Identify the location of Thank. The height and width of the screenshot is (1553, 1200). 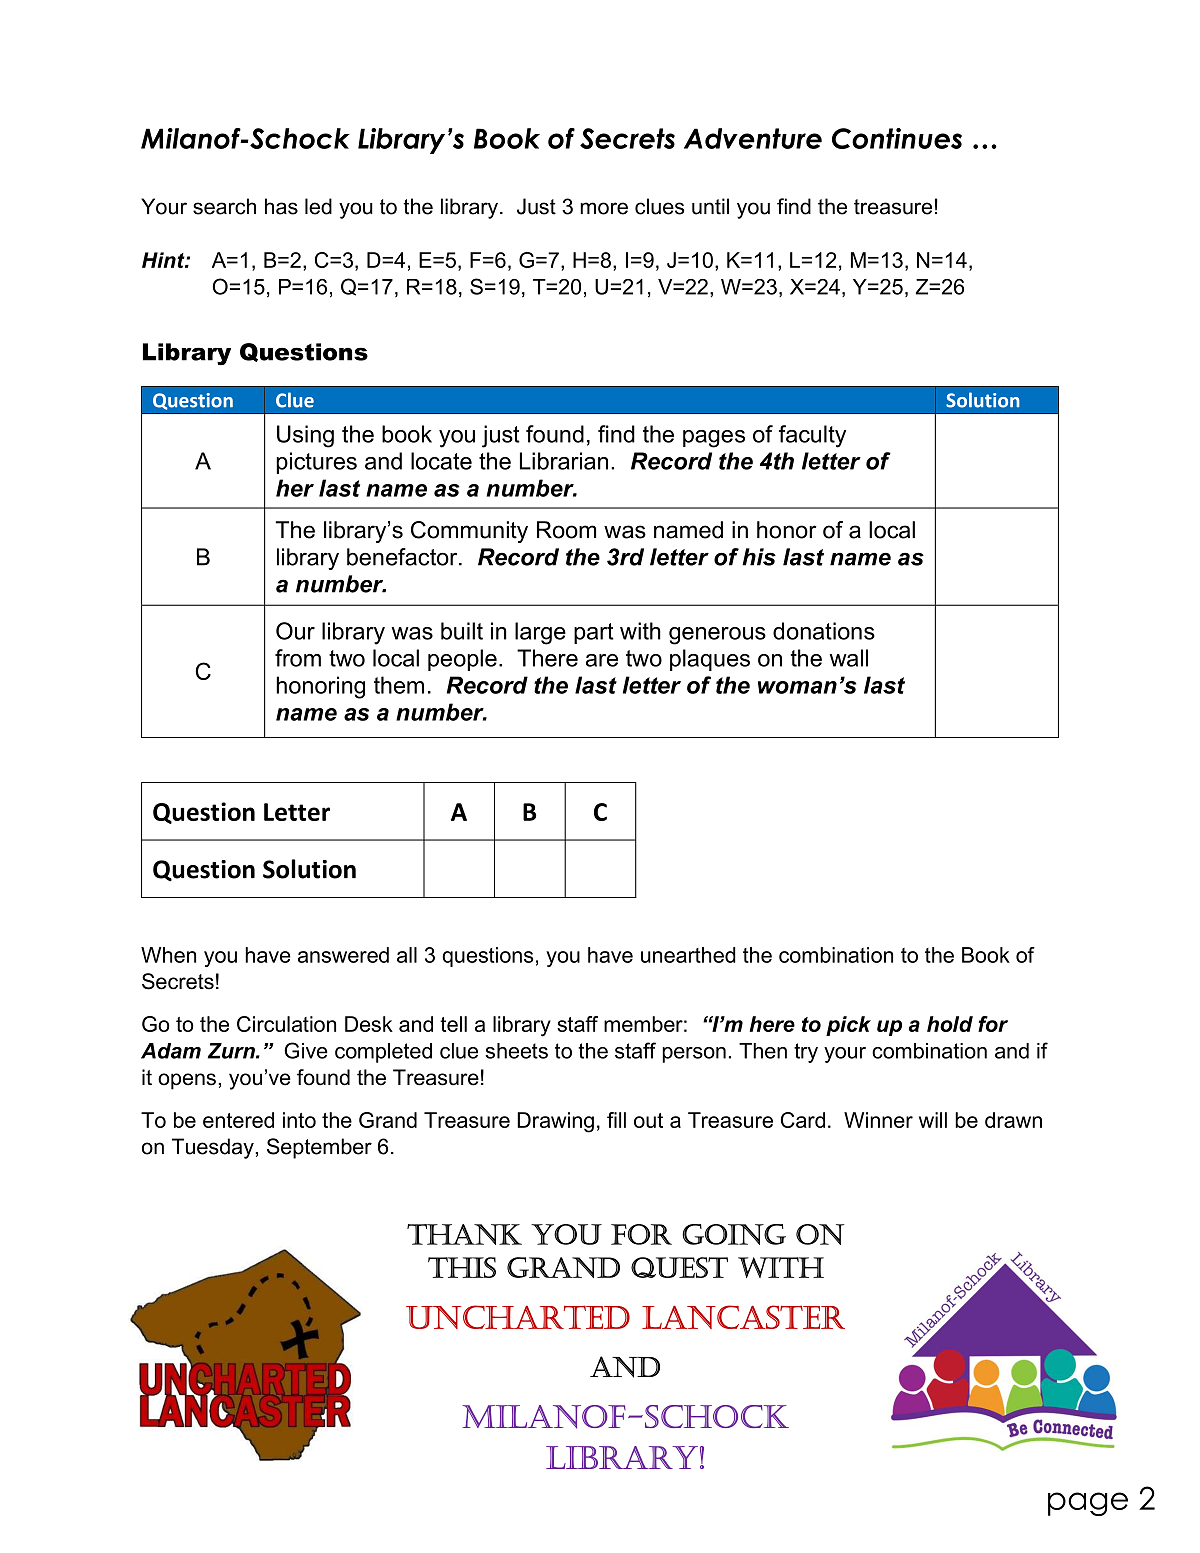
(464, 1234).
